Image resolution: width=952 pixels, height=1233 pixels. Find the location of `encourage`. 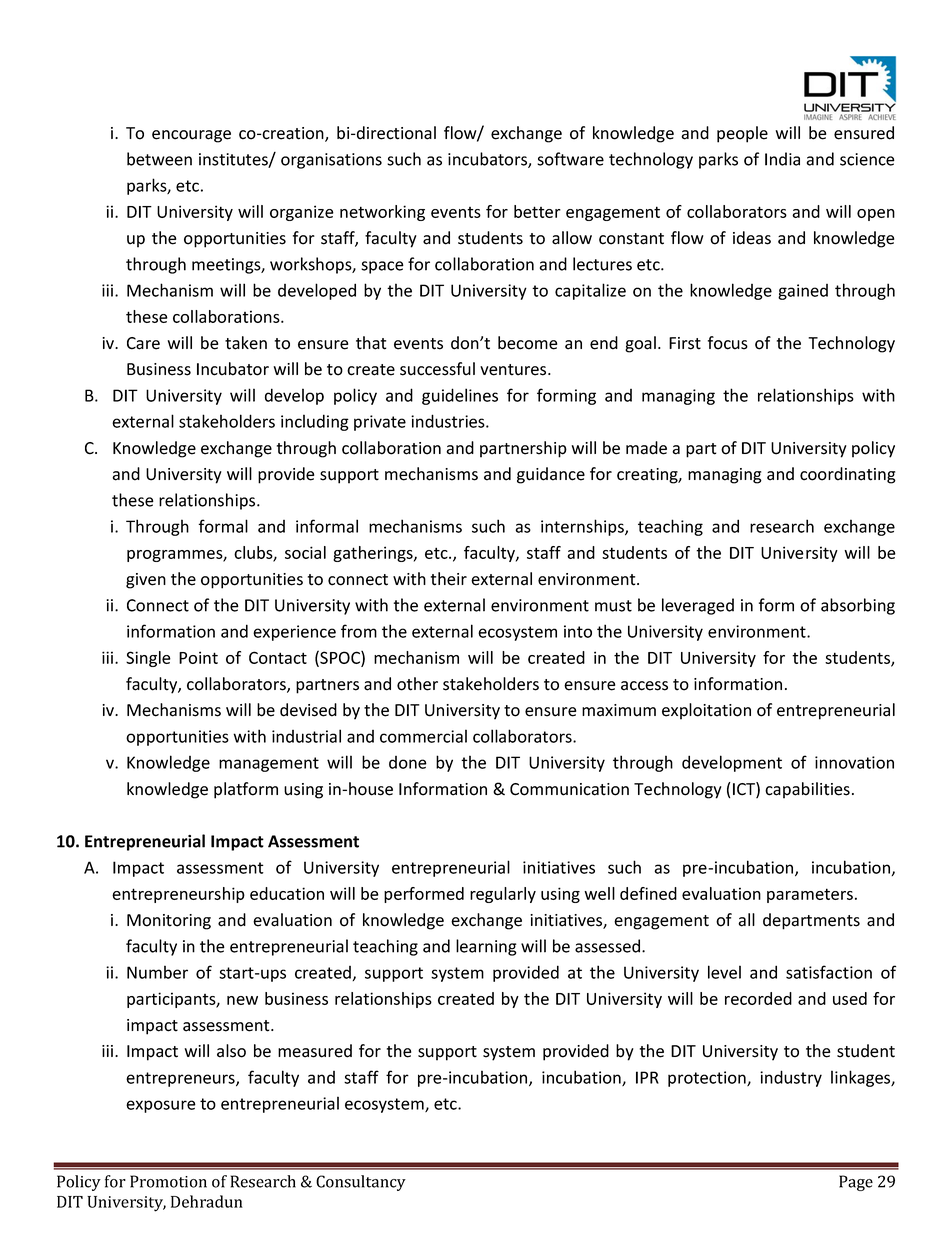

encourage is located at coordinates (191, 136).
